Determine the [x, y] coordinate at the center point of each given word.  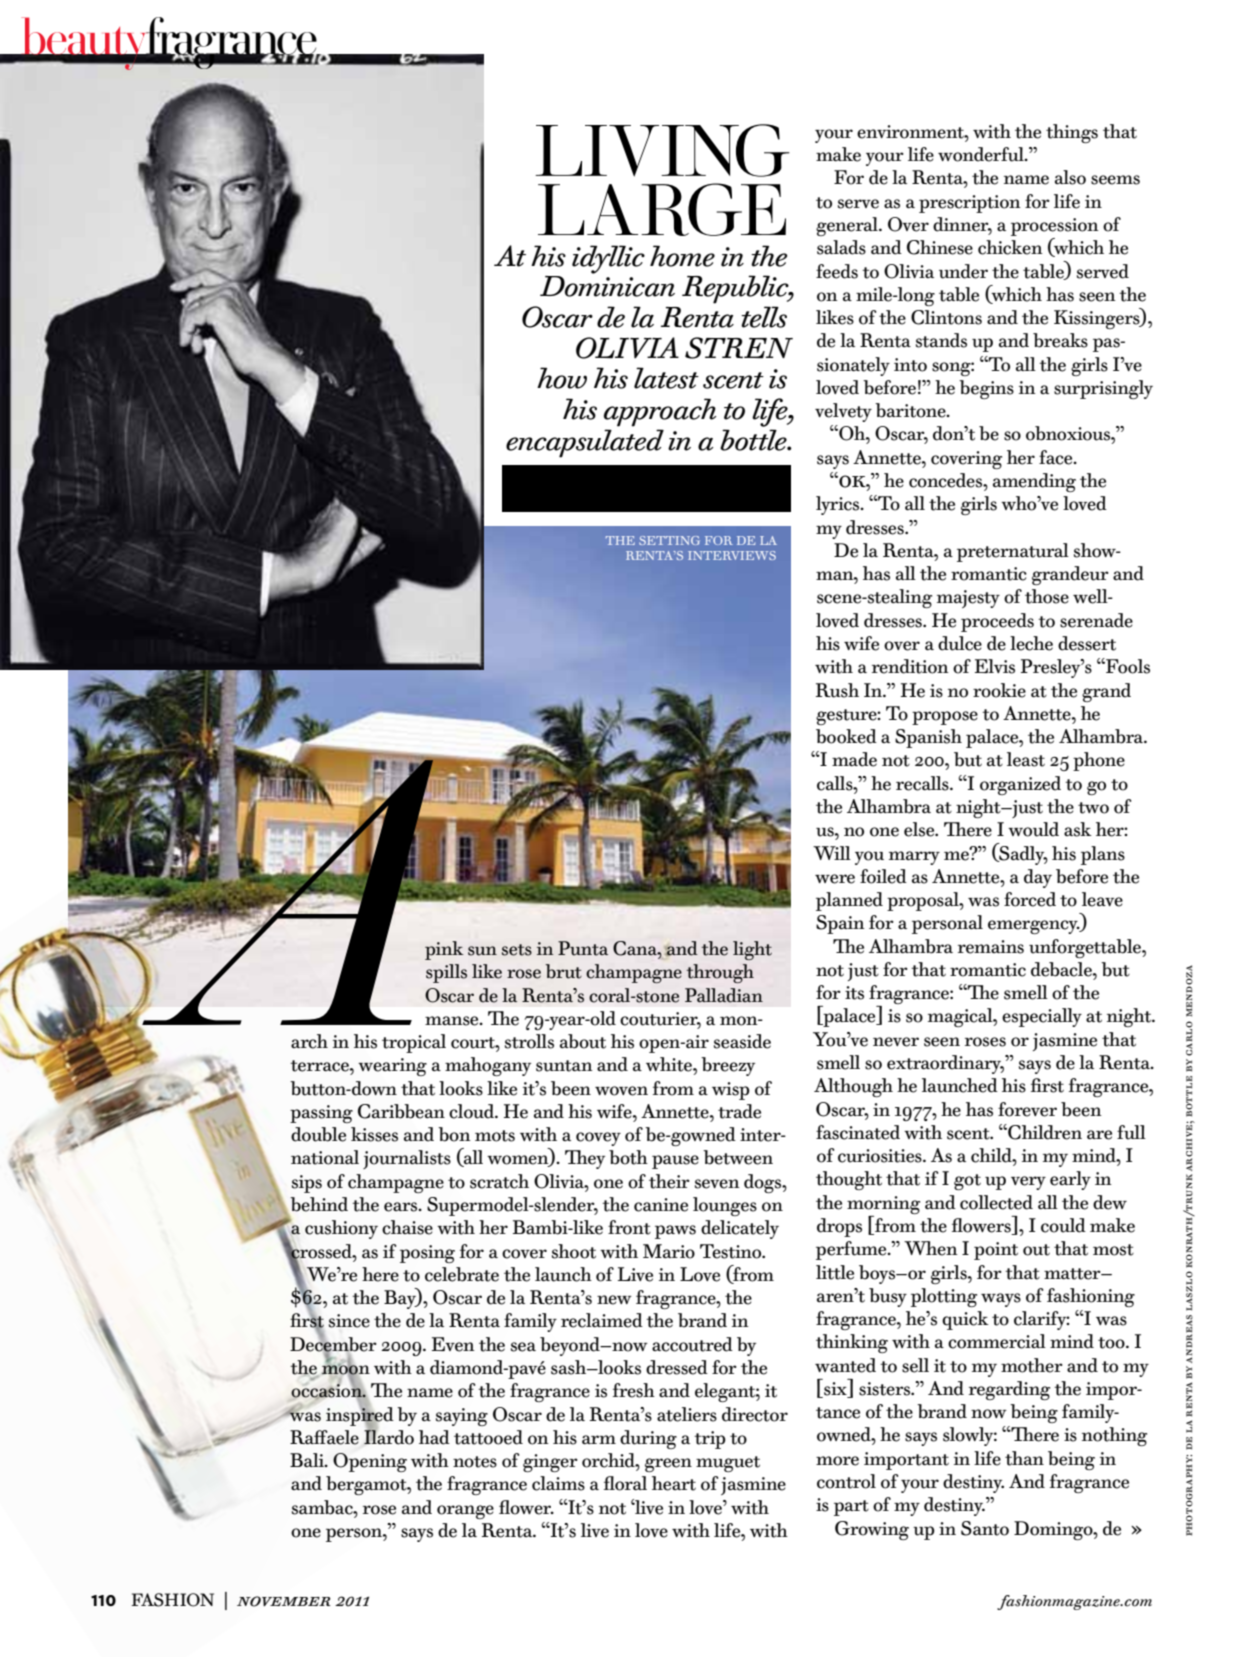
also [1070, 177]
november [284, 1601]
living [662, 150]
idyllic [608, 259]
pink [444, 950]
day [1038, 878]
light [752, 950]
